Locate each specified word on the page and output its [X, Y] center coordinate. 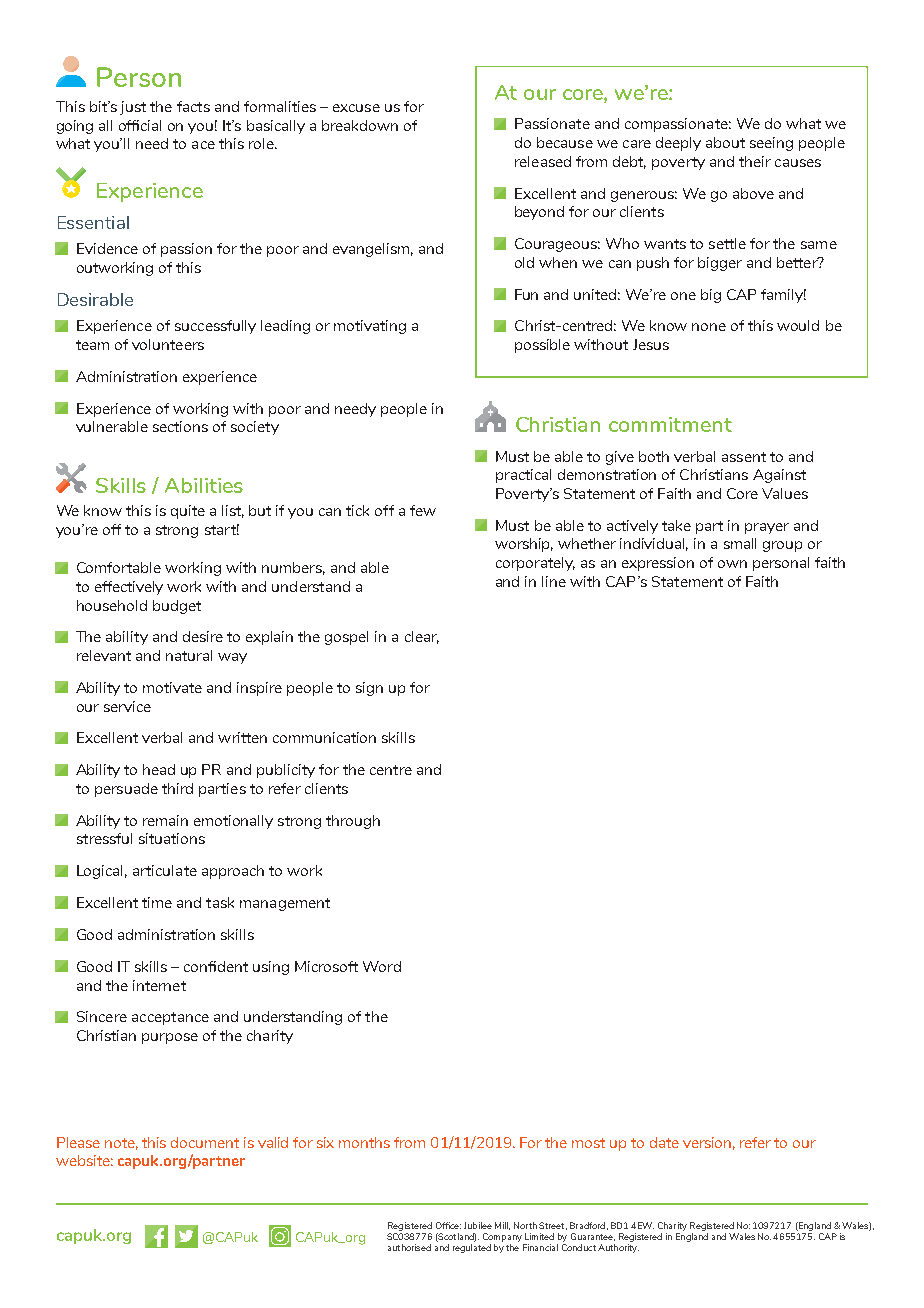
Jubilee [478, 1225]
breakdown [360, 125]
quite [188, 512]
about [725, 142]
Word [382, 966]
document [205, 1142]
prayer [767, 528]
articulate [165, 870]
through [353, 822]
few [423, 510]
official [140, 125]
